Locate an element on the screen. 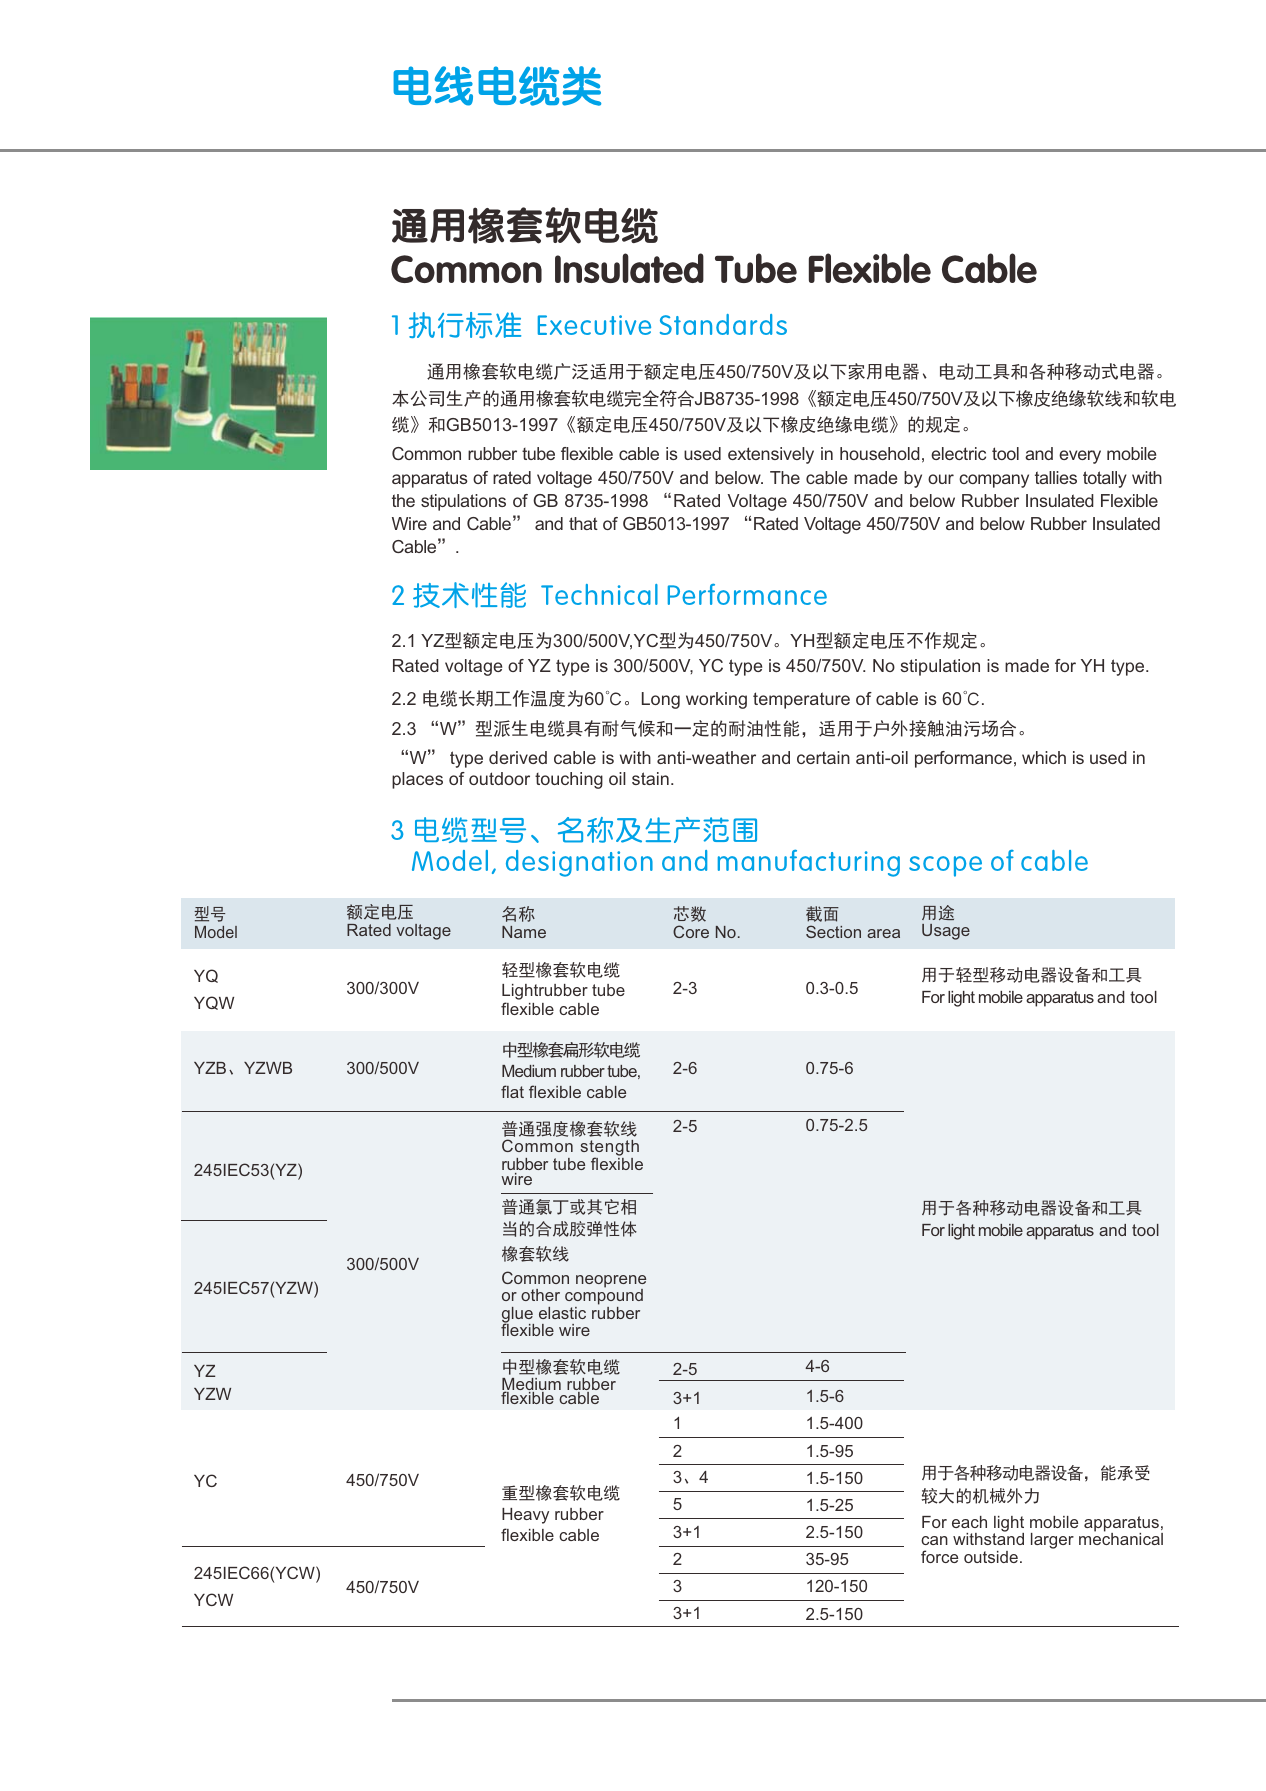  company is located at coordinates (994, 481).
